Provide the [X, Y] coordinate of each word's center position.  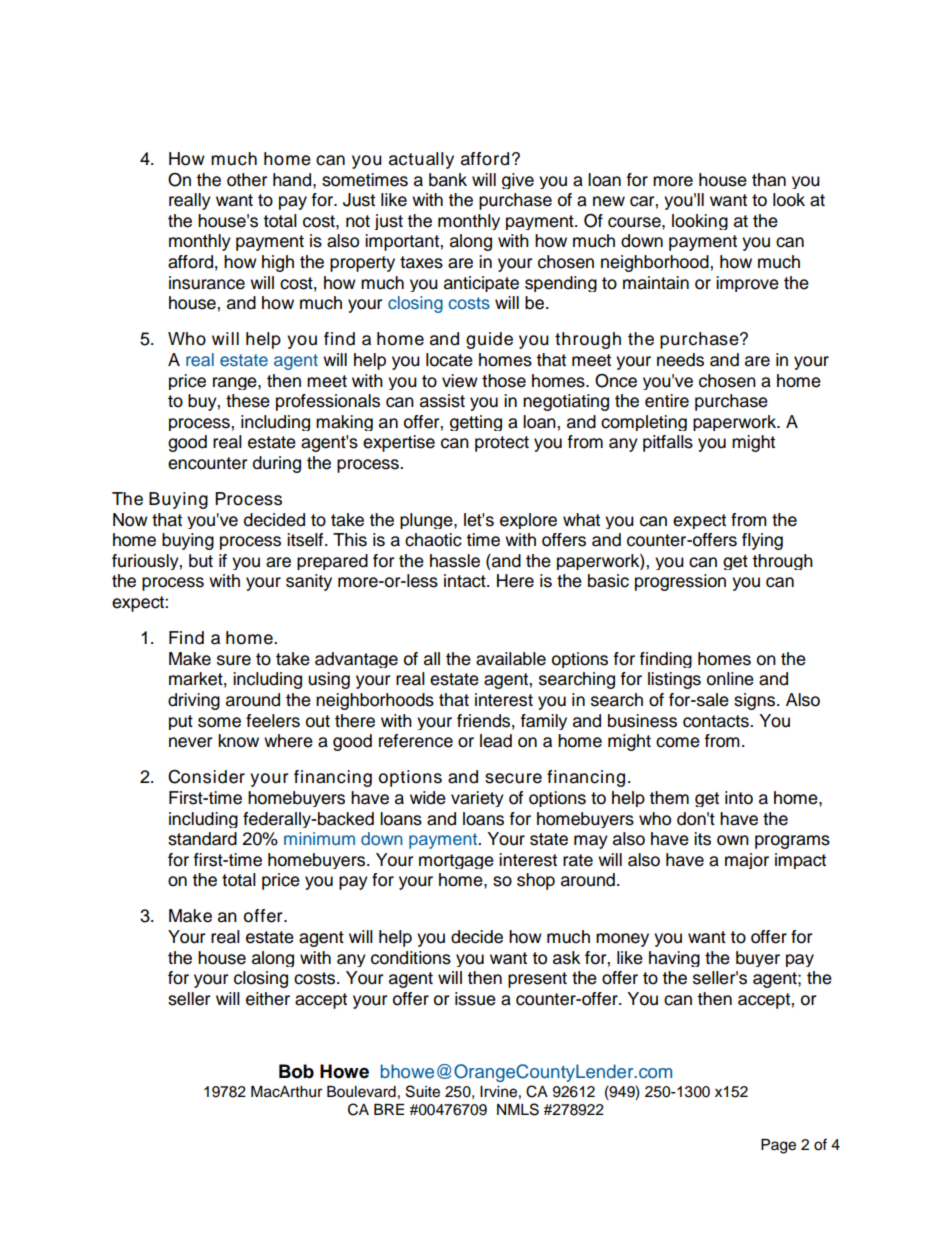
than [769, 180]
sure [234, 660]
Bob [296, 1071]
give [518, 181]
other [247, 180]
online [730, 679]
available [511, 659]
